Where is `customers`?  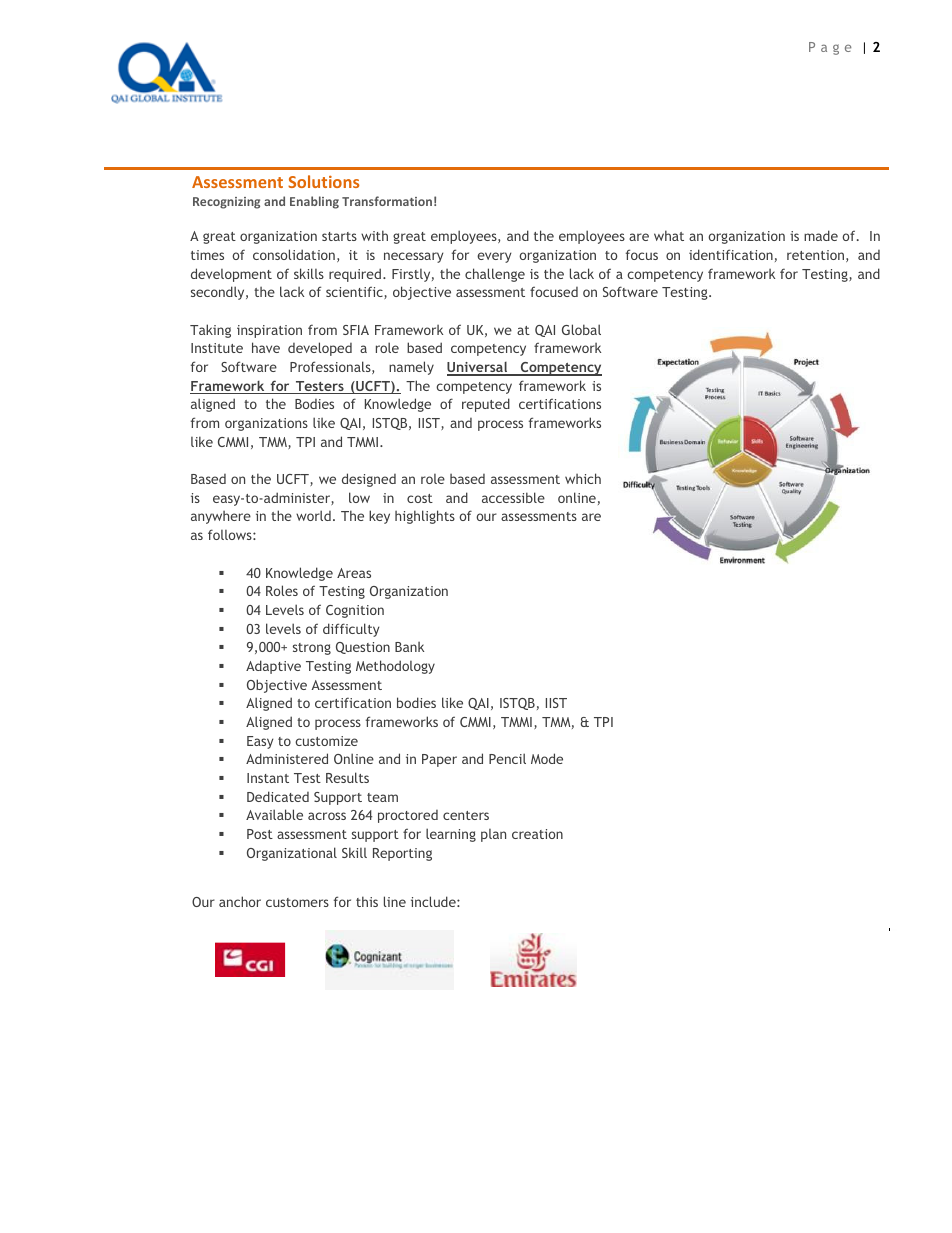 customers is located at coordinates (297, 902).
